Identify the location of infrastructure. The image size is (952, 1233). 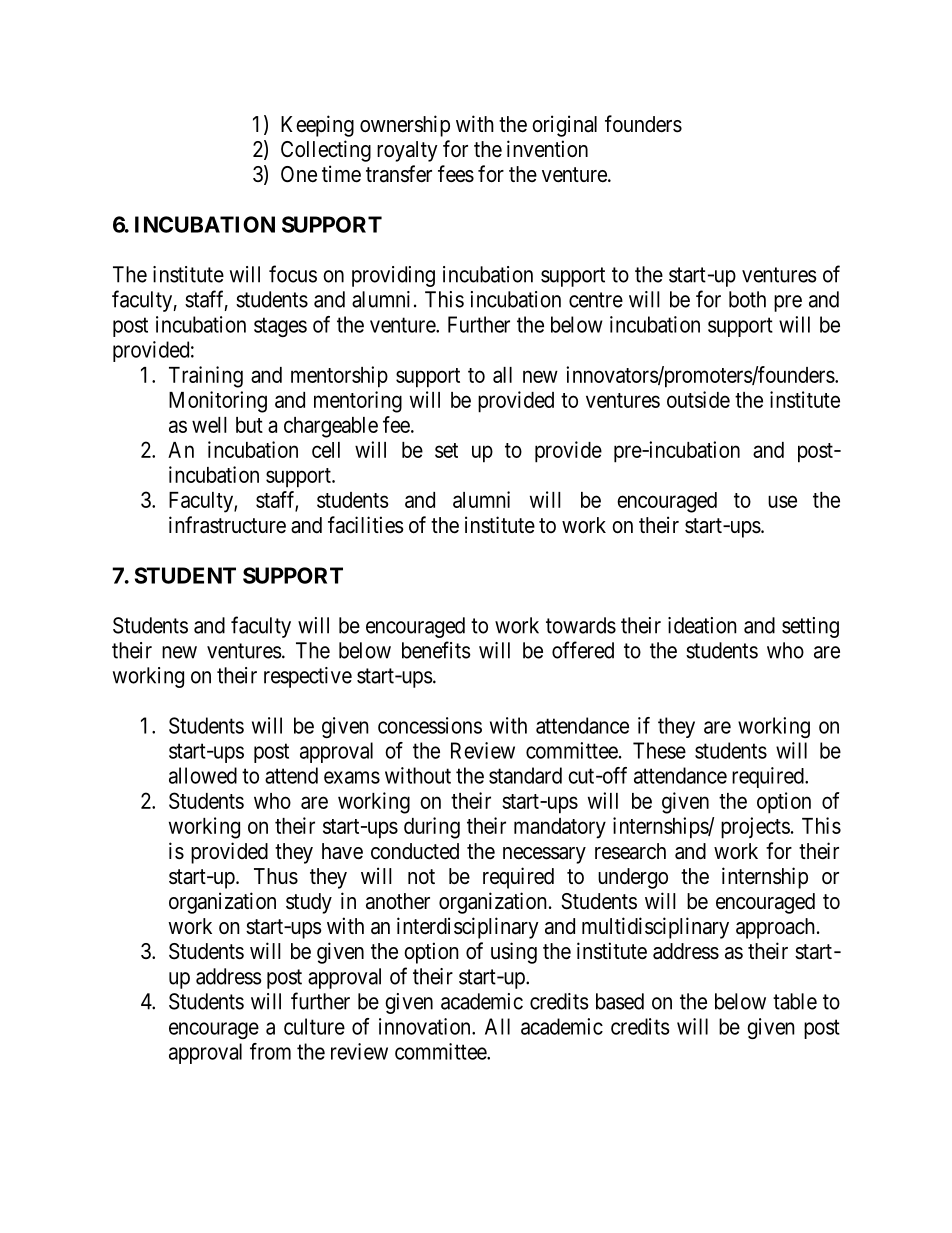
(227, 525).
